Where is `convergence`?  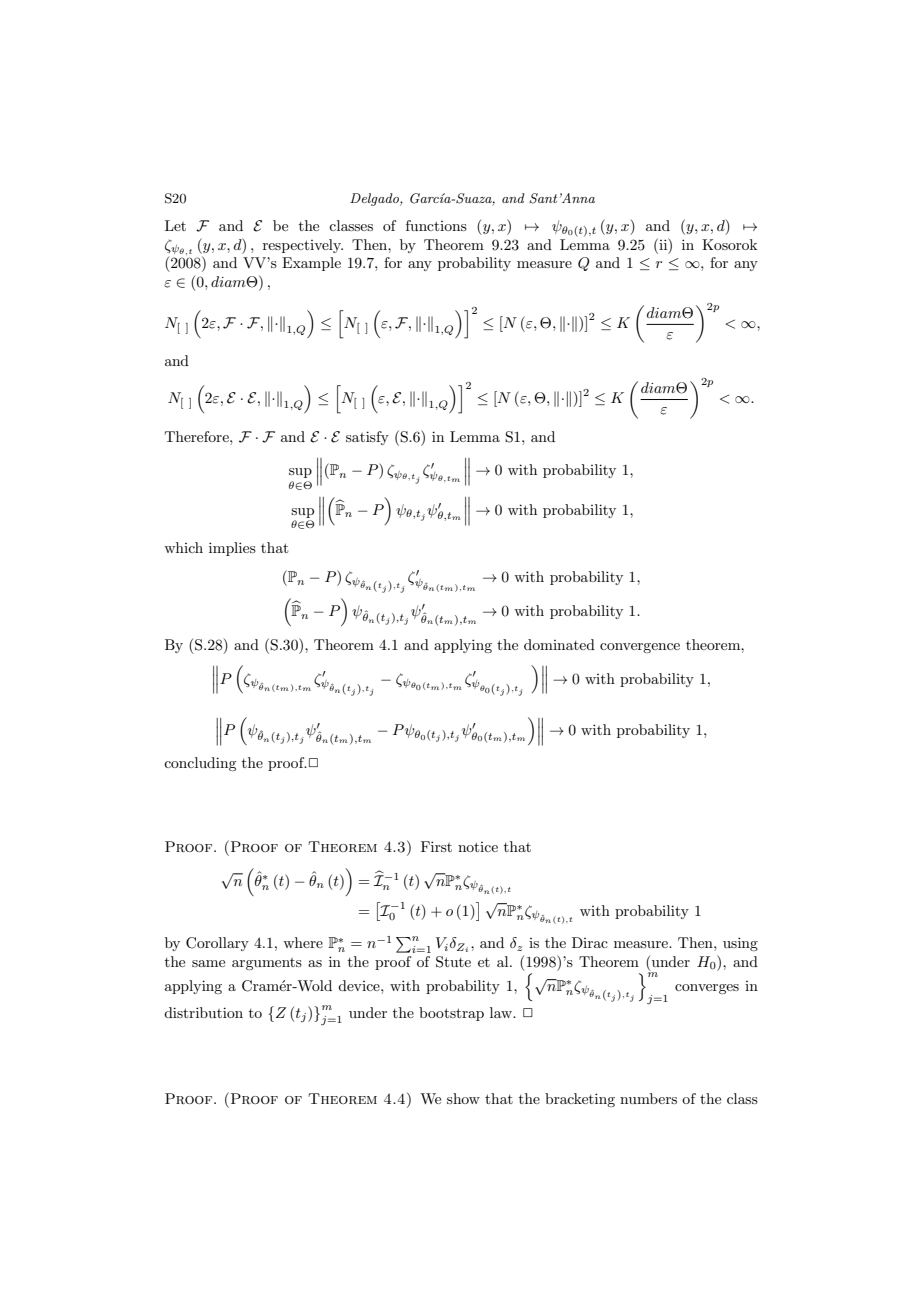
convergence is located at coordinates (640, 648).
